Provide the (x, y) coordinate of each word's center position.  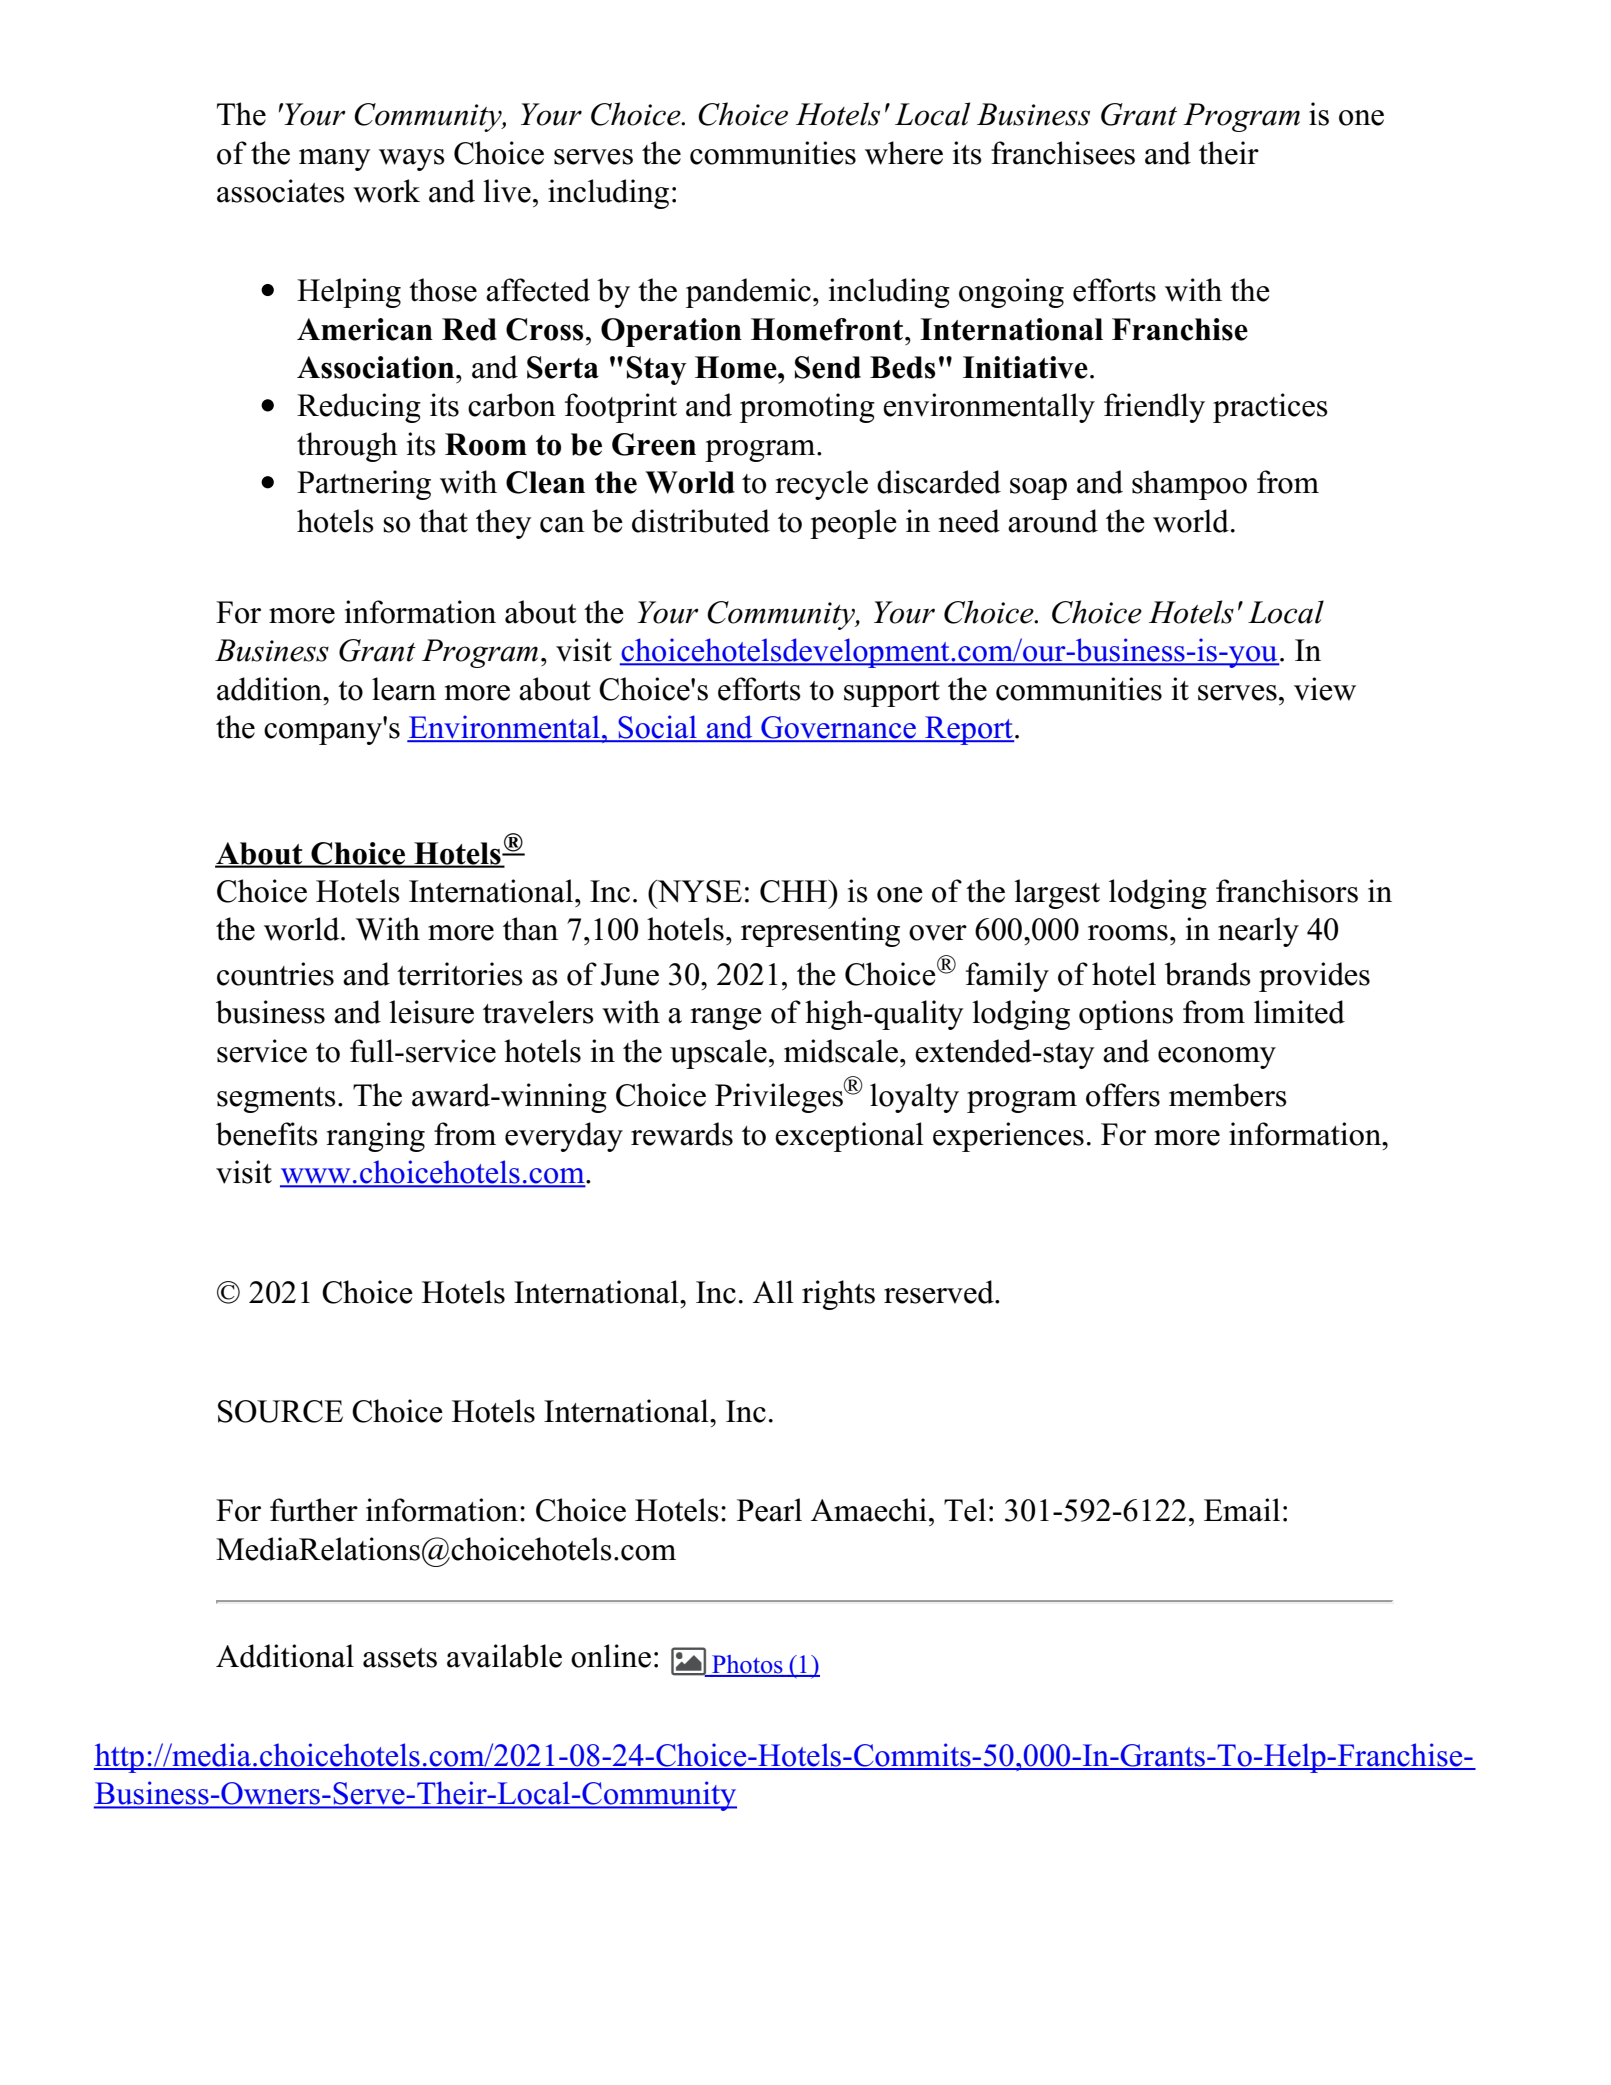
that (443, 521)
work (386, 191)
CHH (795, 891)
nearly (1258, 932)
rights (838, 1295)
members (1228, 1095)
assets (400, 1658)
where (904, 153)
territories (460, 974)
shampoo (1189, 485)
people (853, 524)
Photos (747, 1665)
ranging (375, 1137)
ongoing (1011, 293)
